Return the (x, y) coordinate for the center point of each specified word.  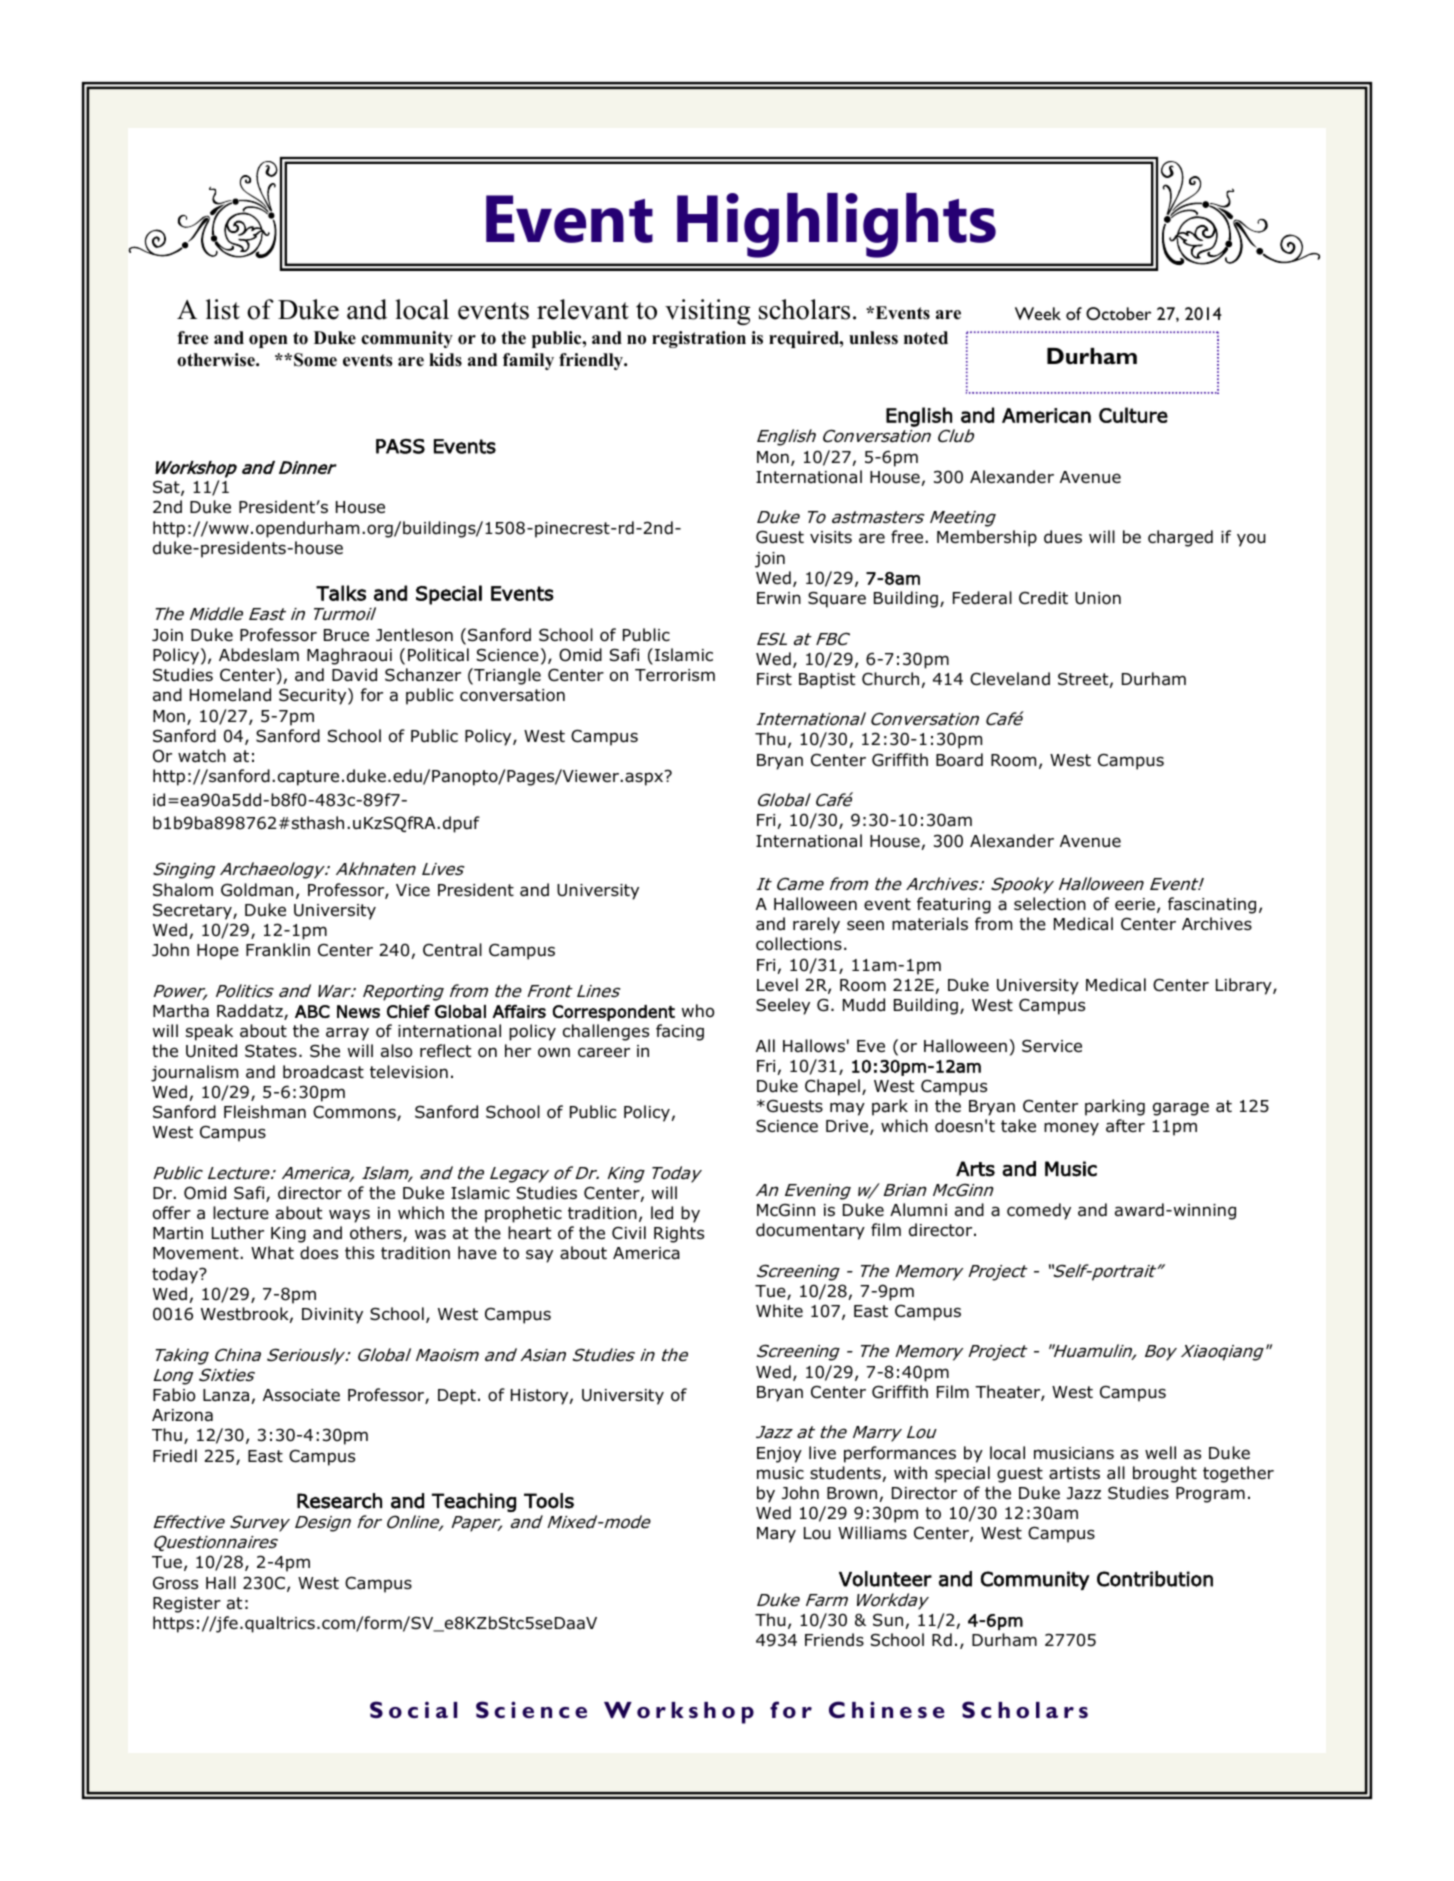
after (1125, 1126)
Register (187, 1605)
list (223, 309)
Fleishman (265, 1112)
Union (1098, 598)
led (662, 1213)
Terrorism (675, 675)
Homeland (230, 695)
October (1118, 313)
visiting (707, 312)
